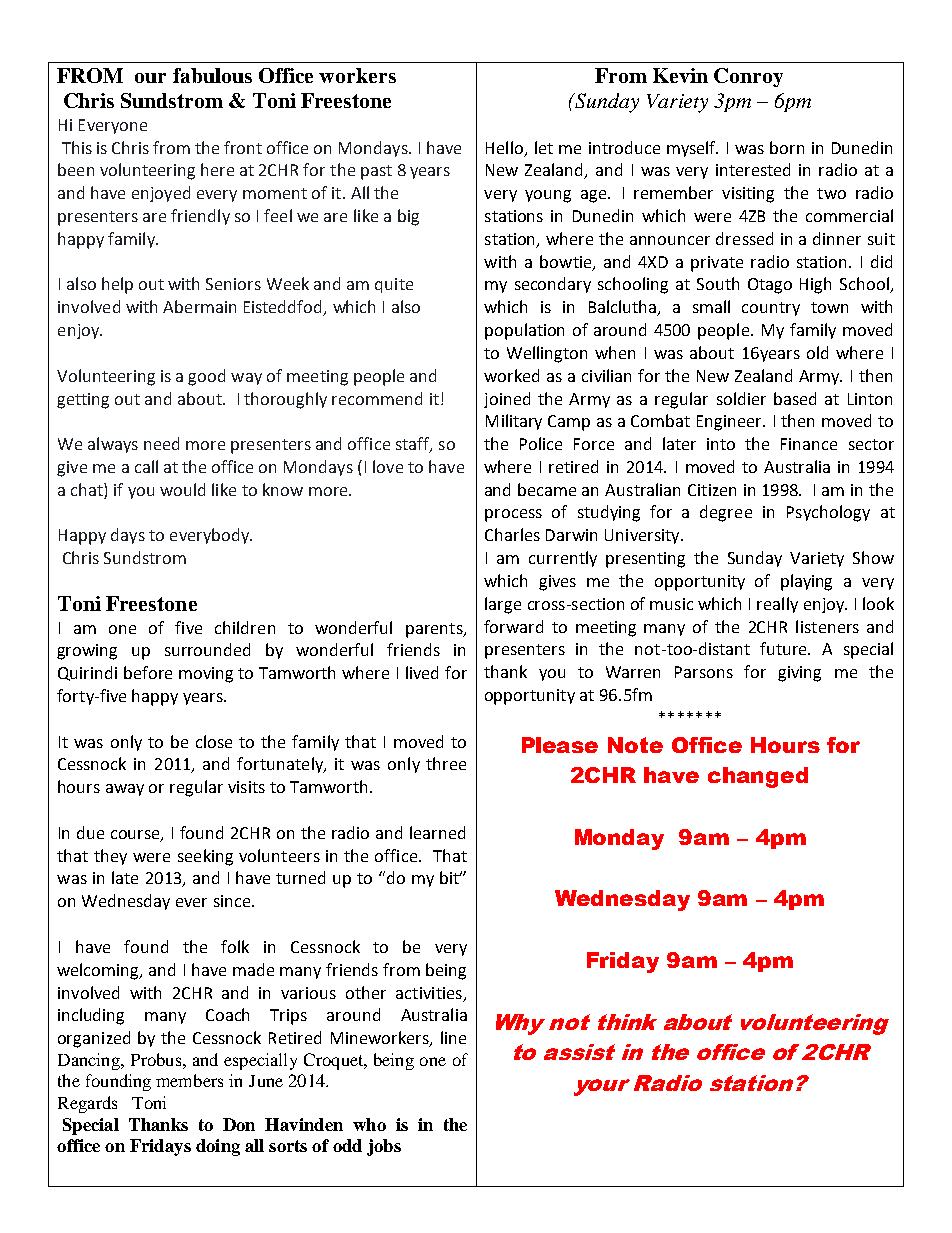 This screenshot has width=952, height=1233. What do you see at coordinates (125, 790) in the screenshot?
I see `away` at bounding box center [125, 790].
